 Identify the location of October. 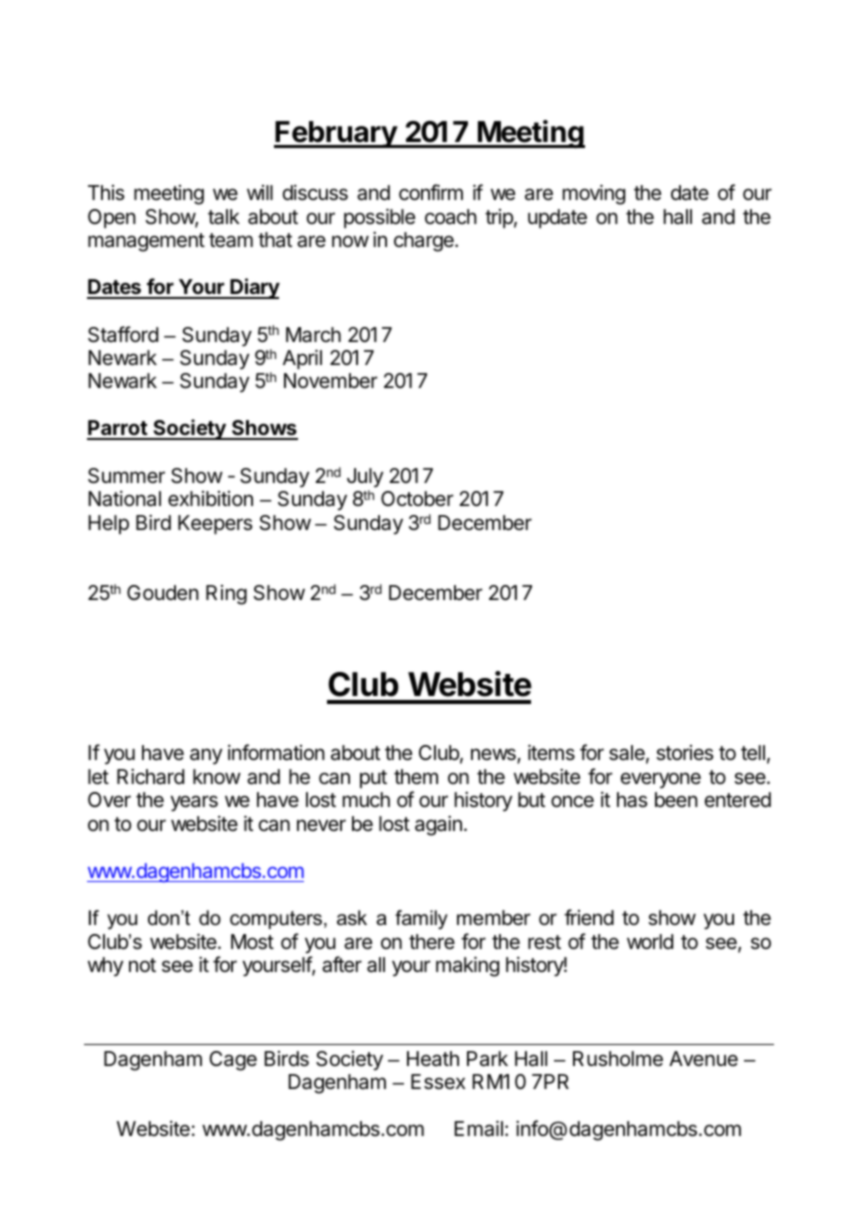
(417, 498).
